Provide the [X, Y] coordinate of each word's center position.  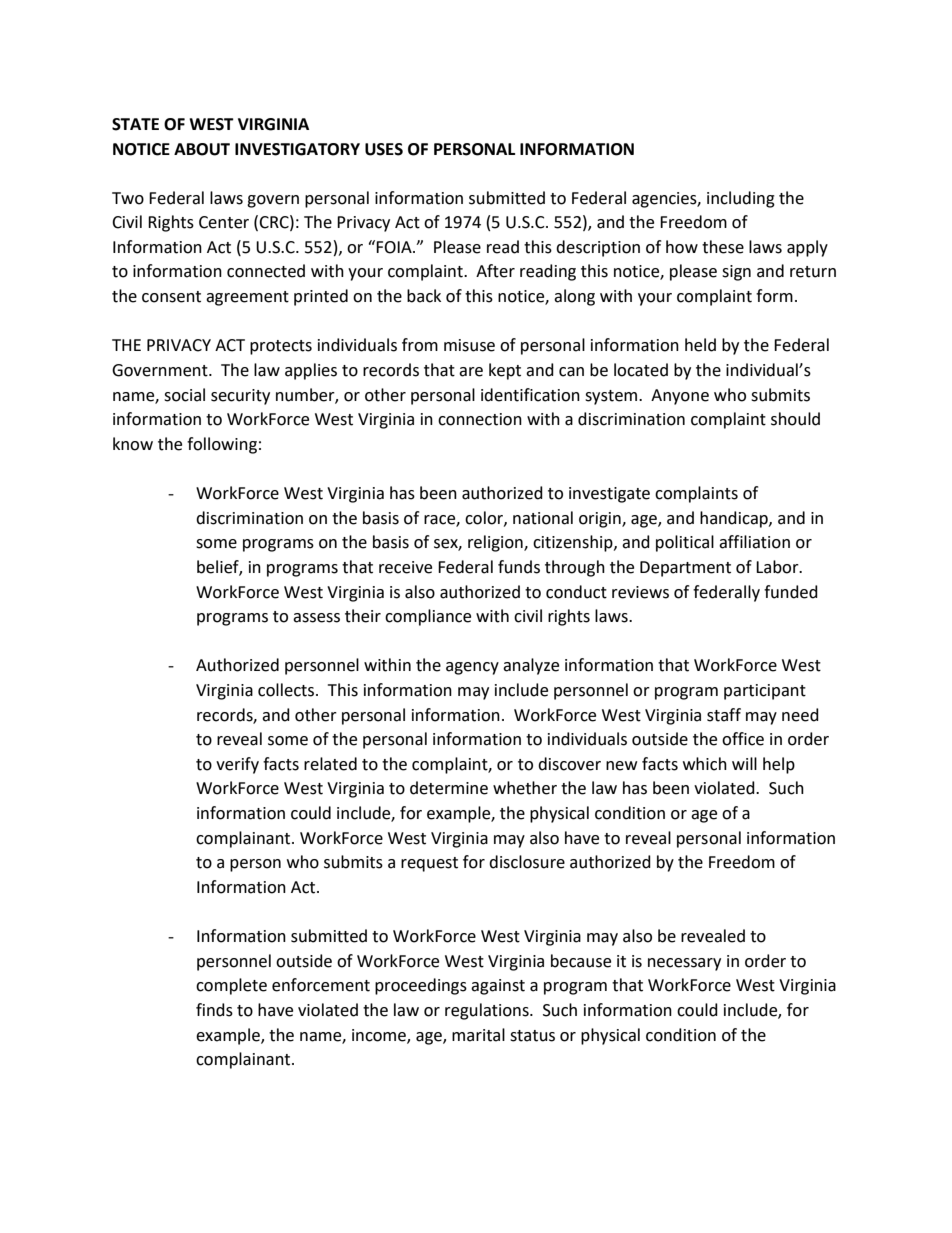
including [741, 199]
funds [519, 567]
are [471, 372]
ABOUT [202, 149]
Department [685, 569]
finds [214, 1010]
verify [237, 765]
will [744, 763]
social [184, 395]
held [700, 345]
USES [384, 149]
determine [449, 788]
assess [316, 618]
